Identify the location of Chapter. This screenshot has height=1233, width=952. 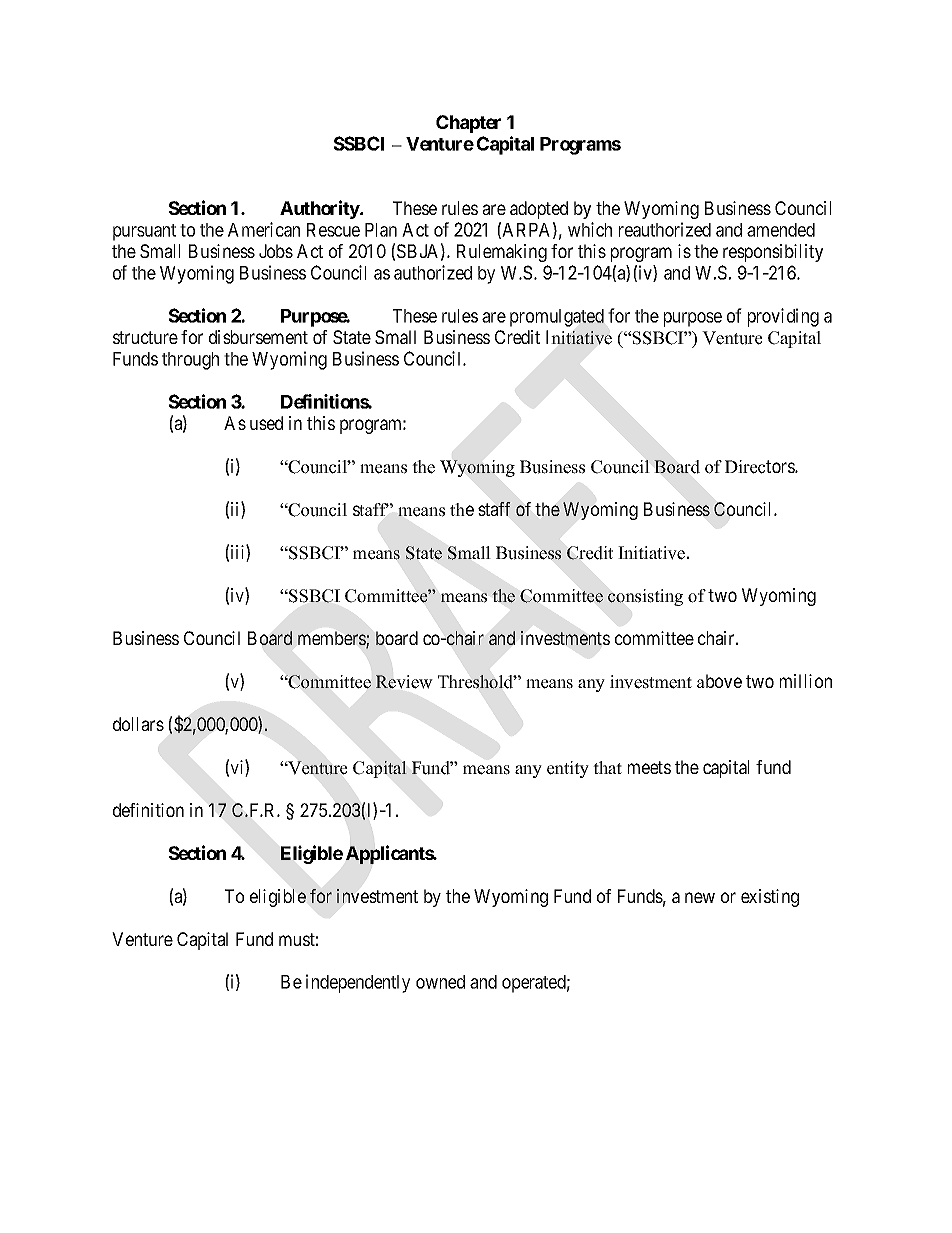
(468, 124).
